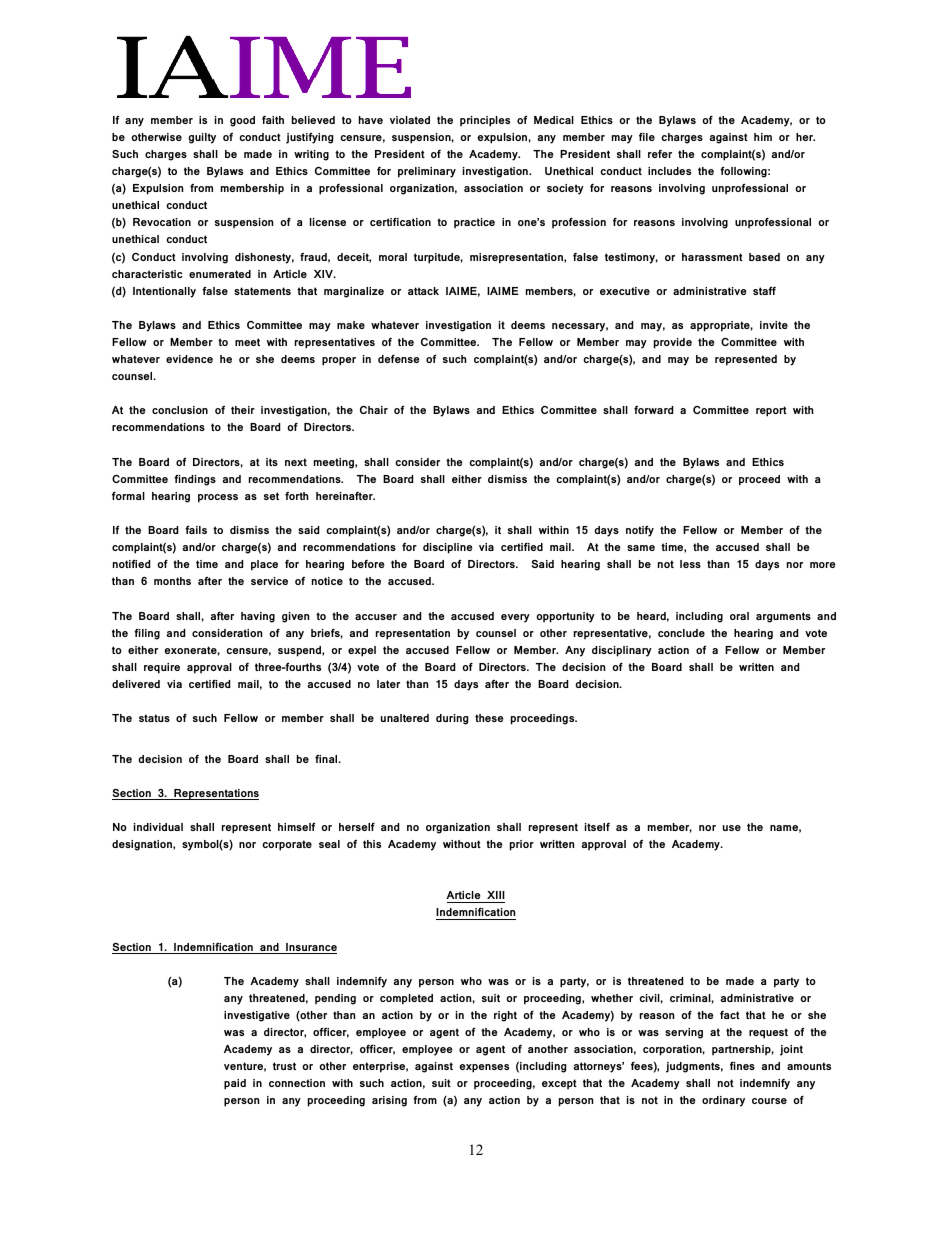  What do you see at coordinates (489, 718) in the page?
I see `these` at bounding box center [489, 718].
